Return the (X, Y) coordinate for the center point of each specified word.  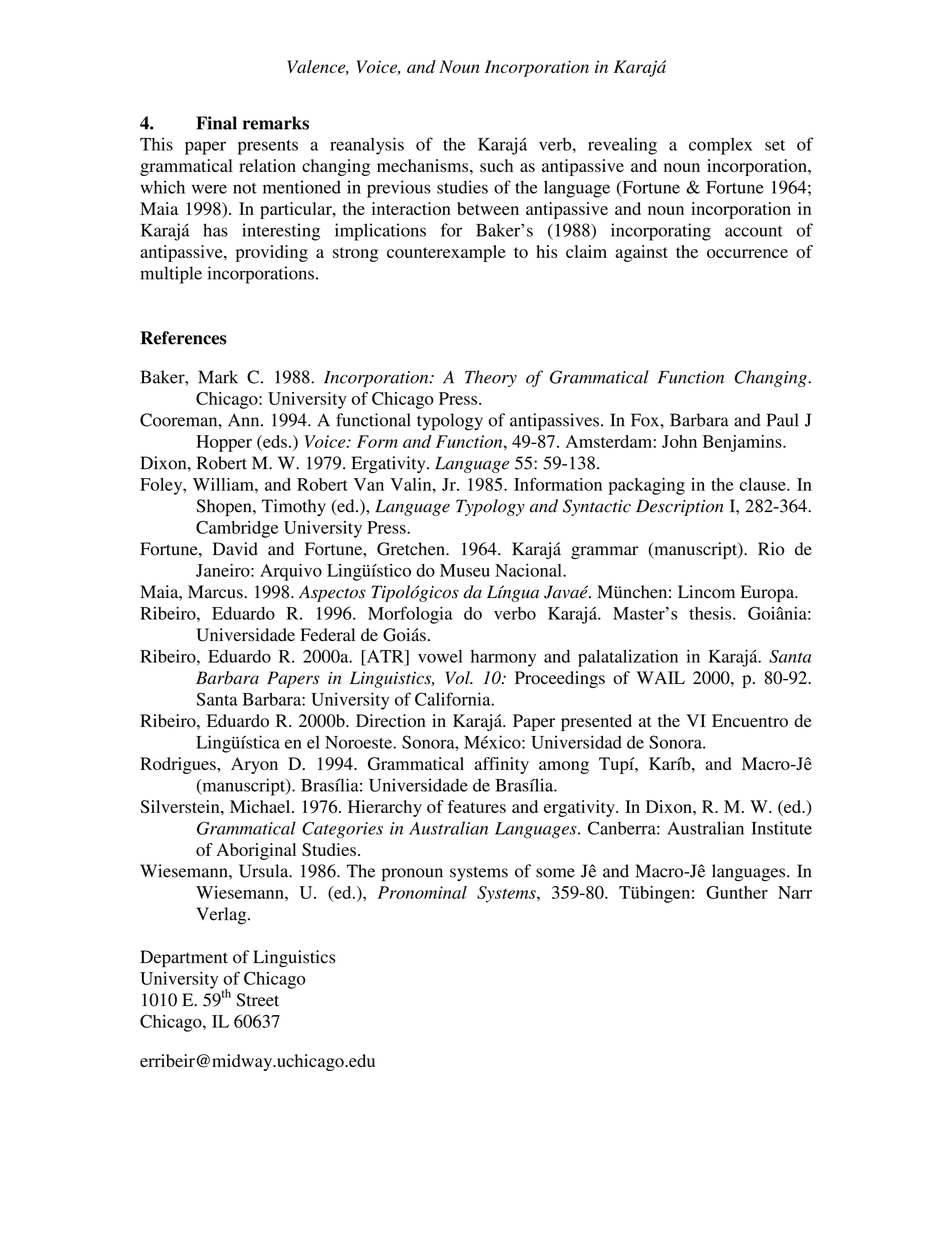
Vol (459, 678)
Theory (491, 378)
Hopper (224, 443)
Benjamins (743, 443)
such (496, 165)
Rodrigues (179, 765)
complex (720, 146)
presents (268, 147)
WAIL (660, 677)
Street (257, 1000)
